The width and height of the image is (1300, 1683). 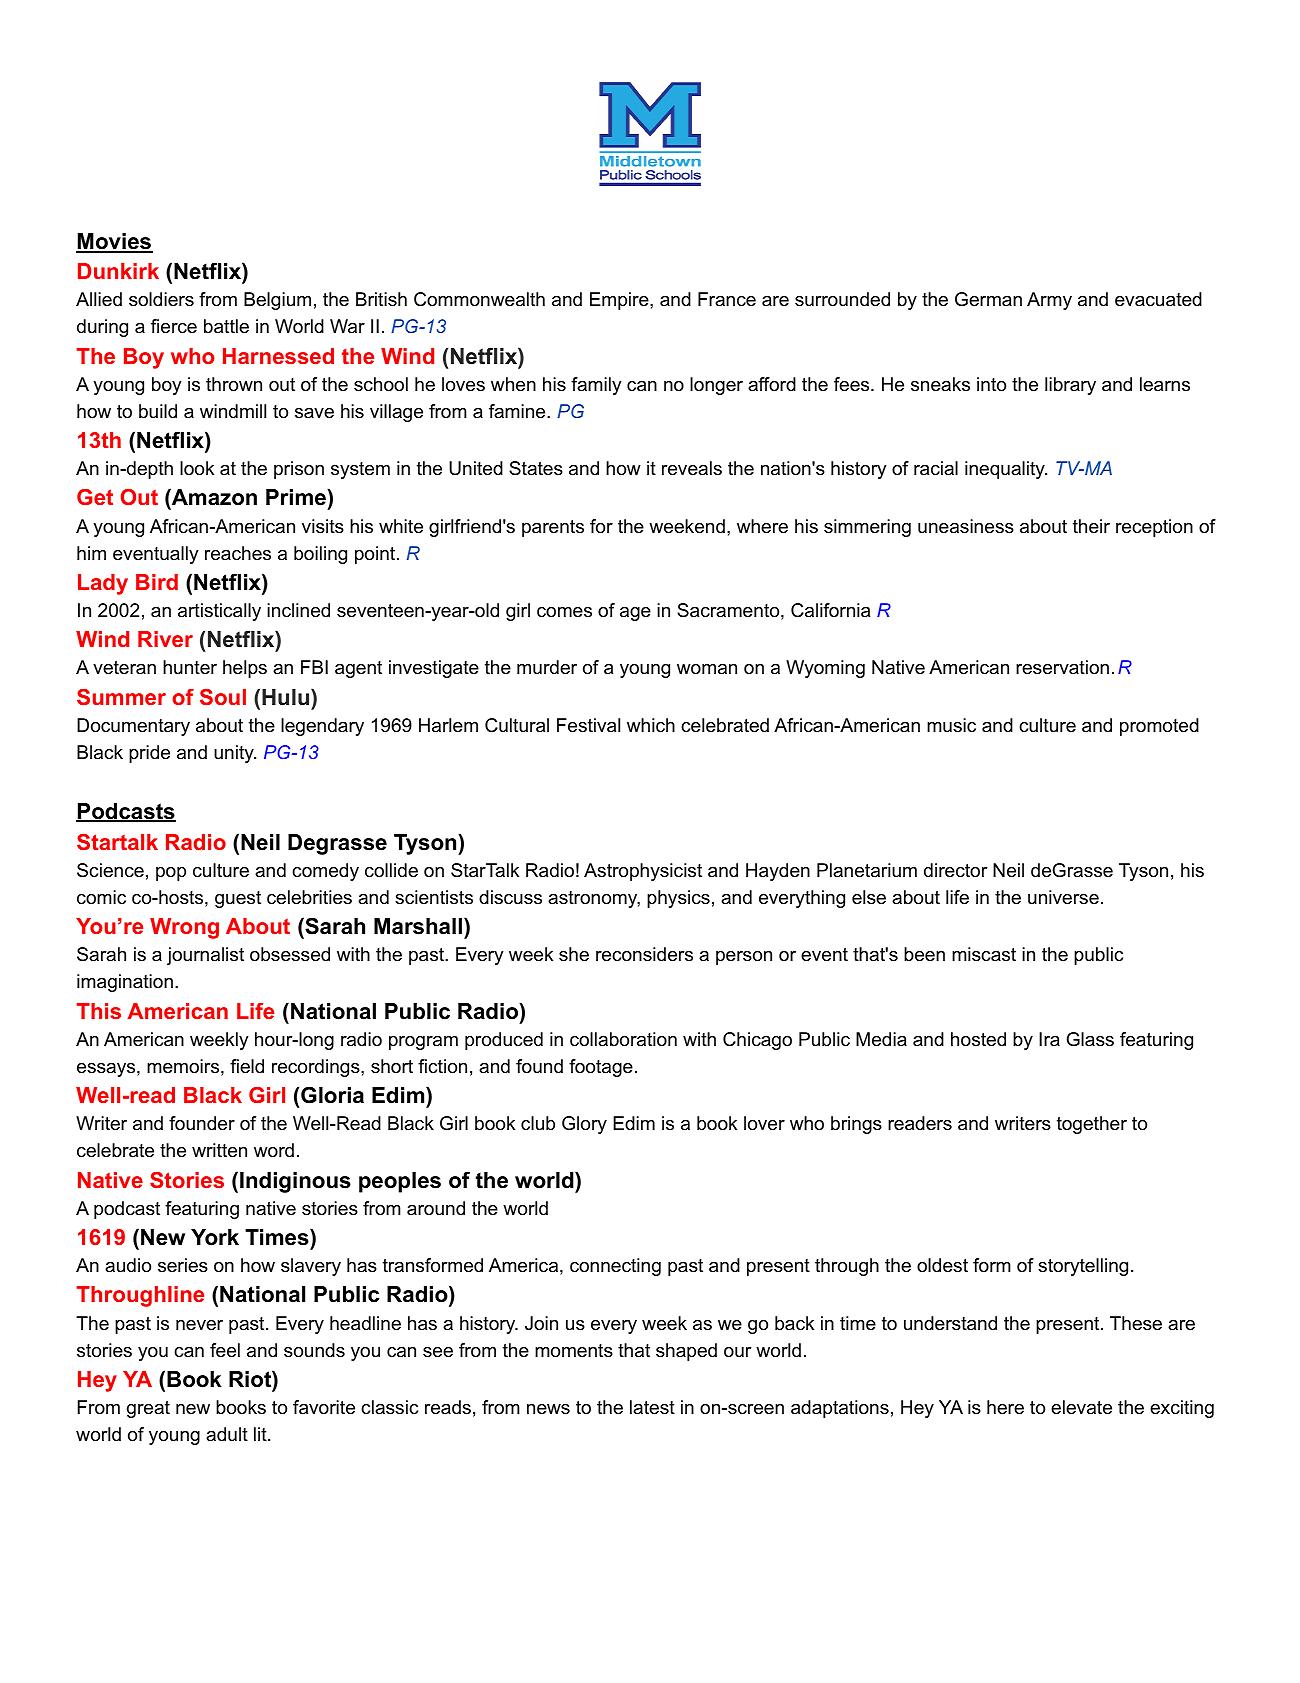 What do you see at coordinates (1092, 1125) in the image?
I see `together` at bounding box center [1092, 1125].
